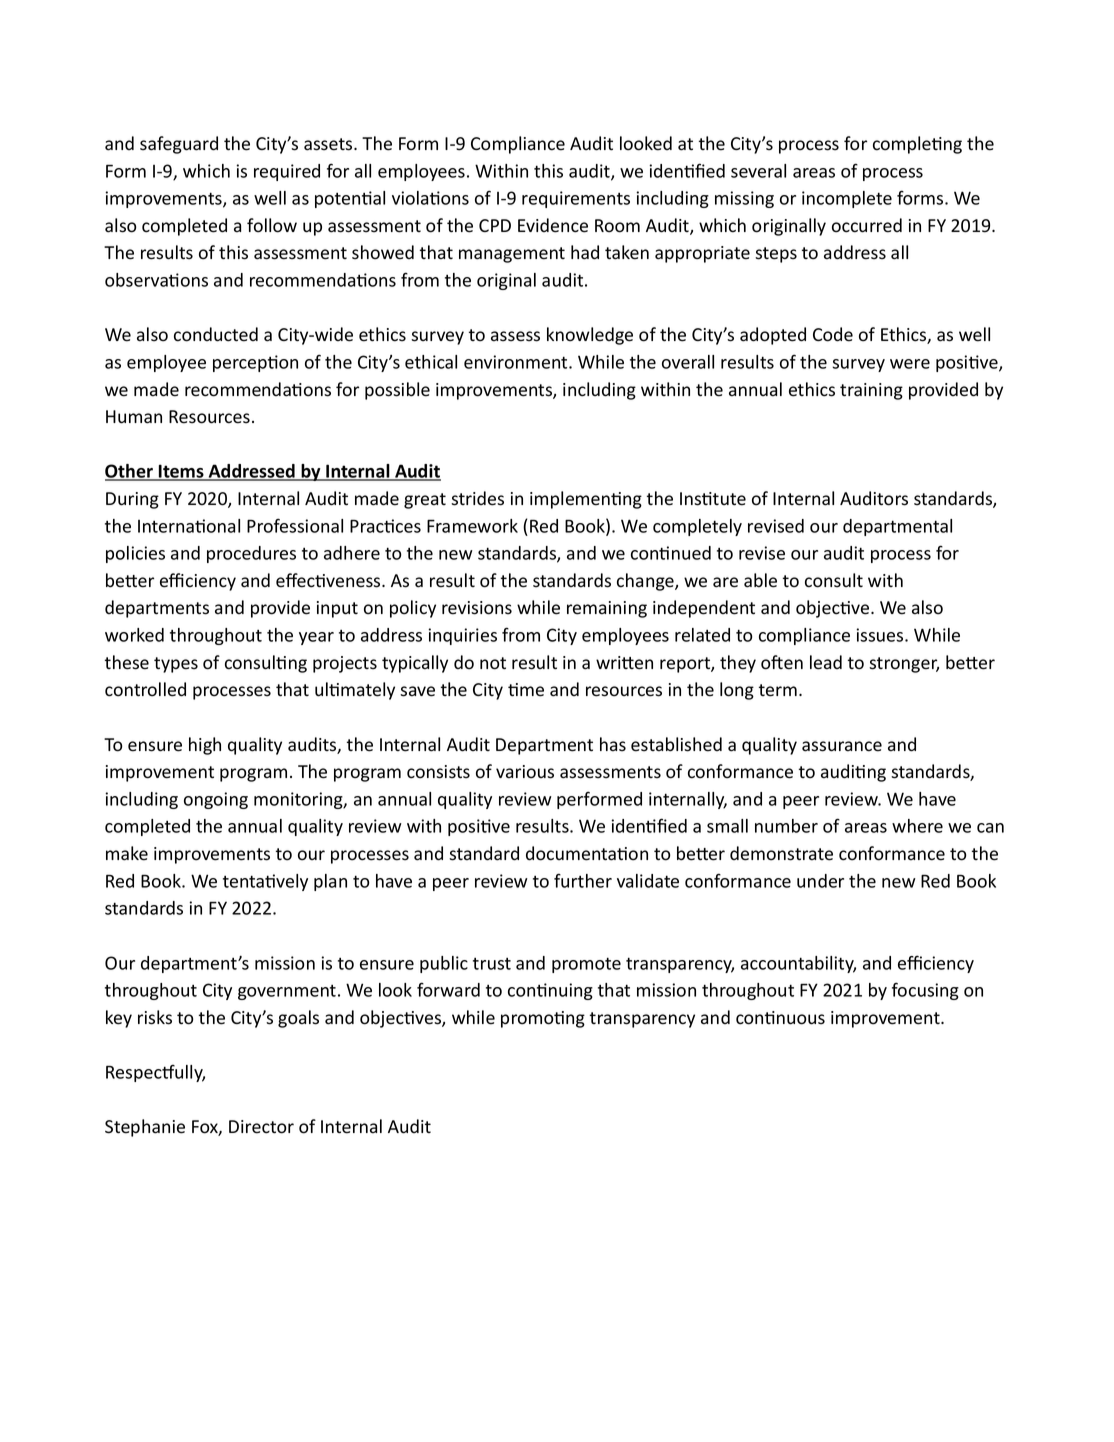 The image size is (1114, 1442). I want to click on further, so click(583, 880).
